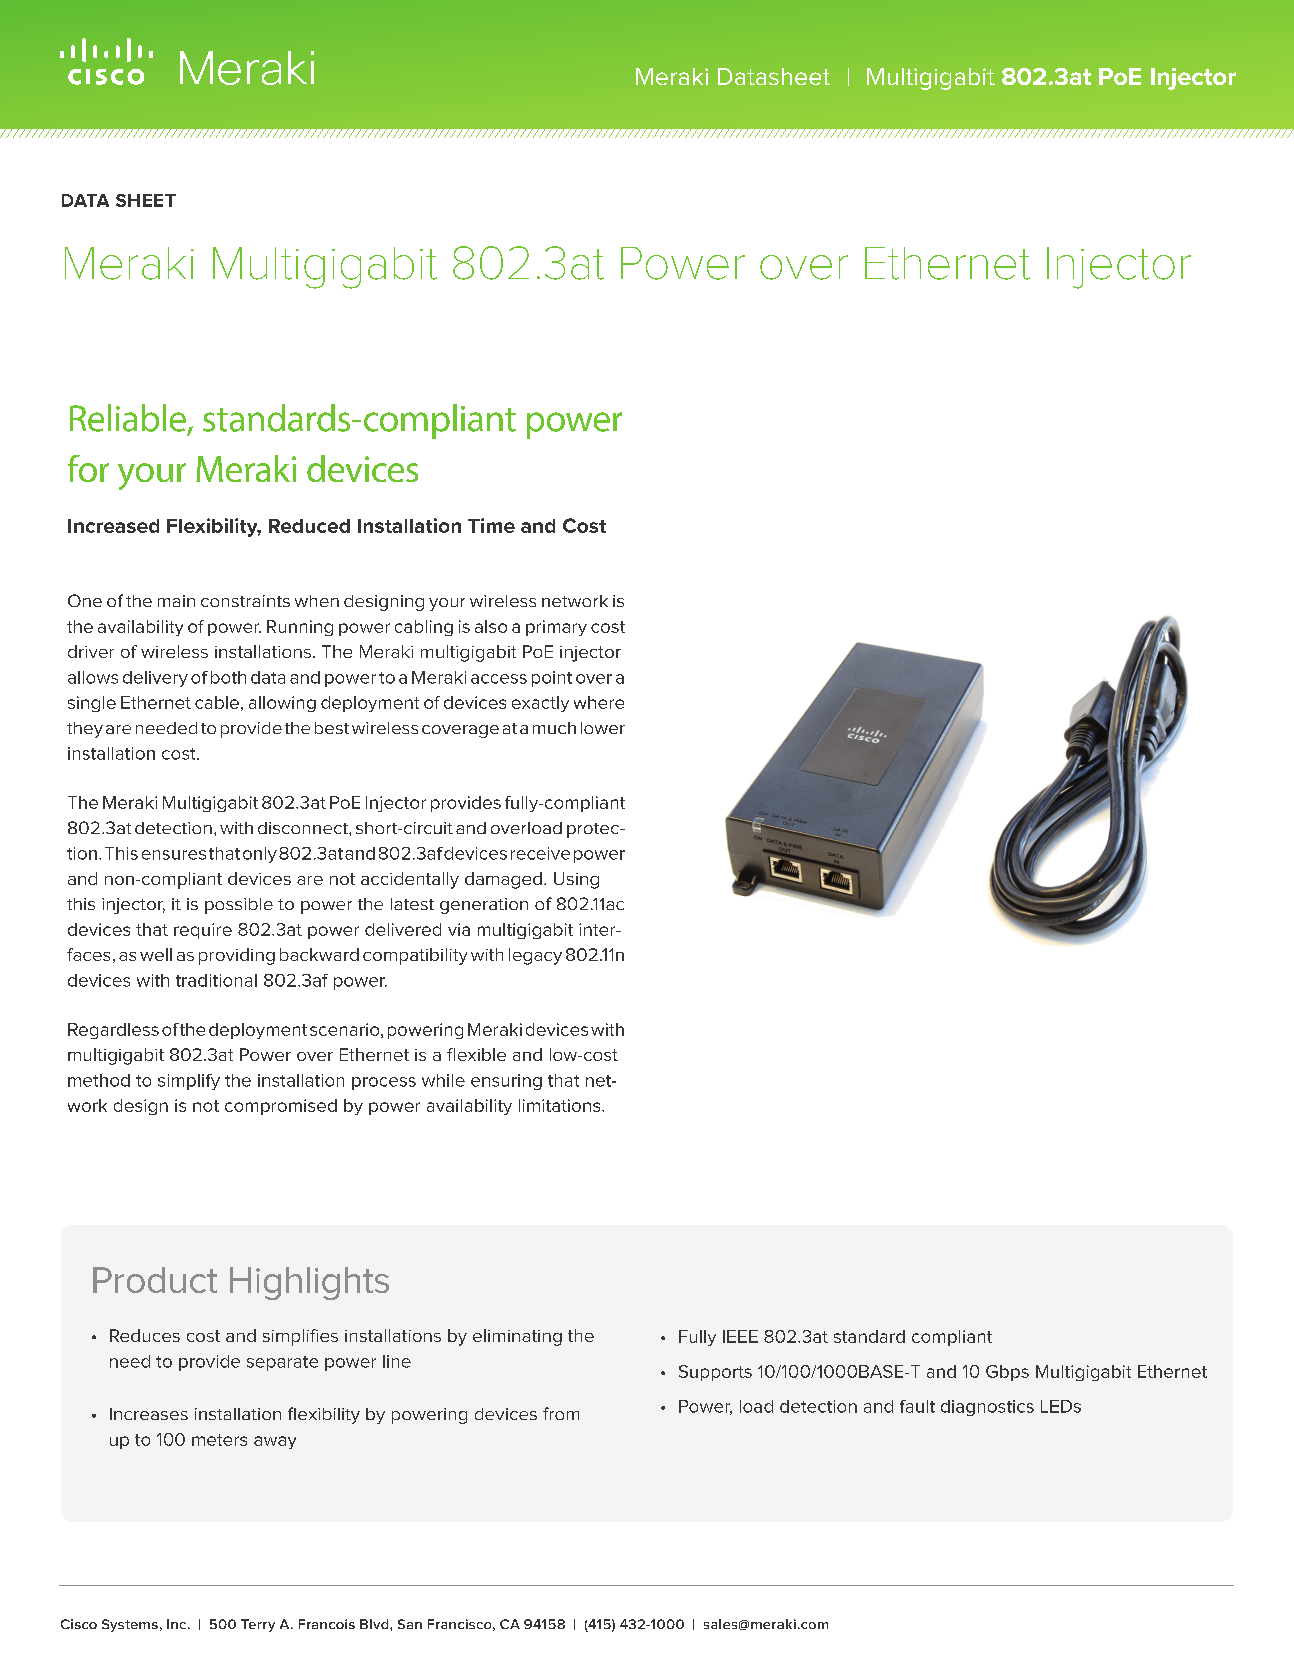  I want to click on Reduces, so click(145, 1335).
